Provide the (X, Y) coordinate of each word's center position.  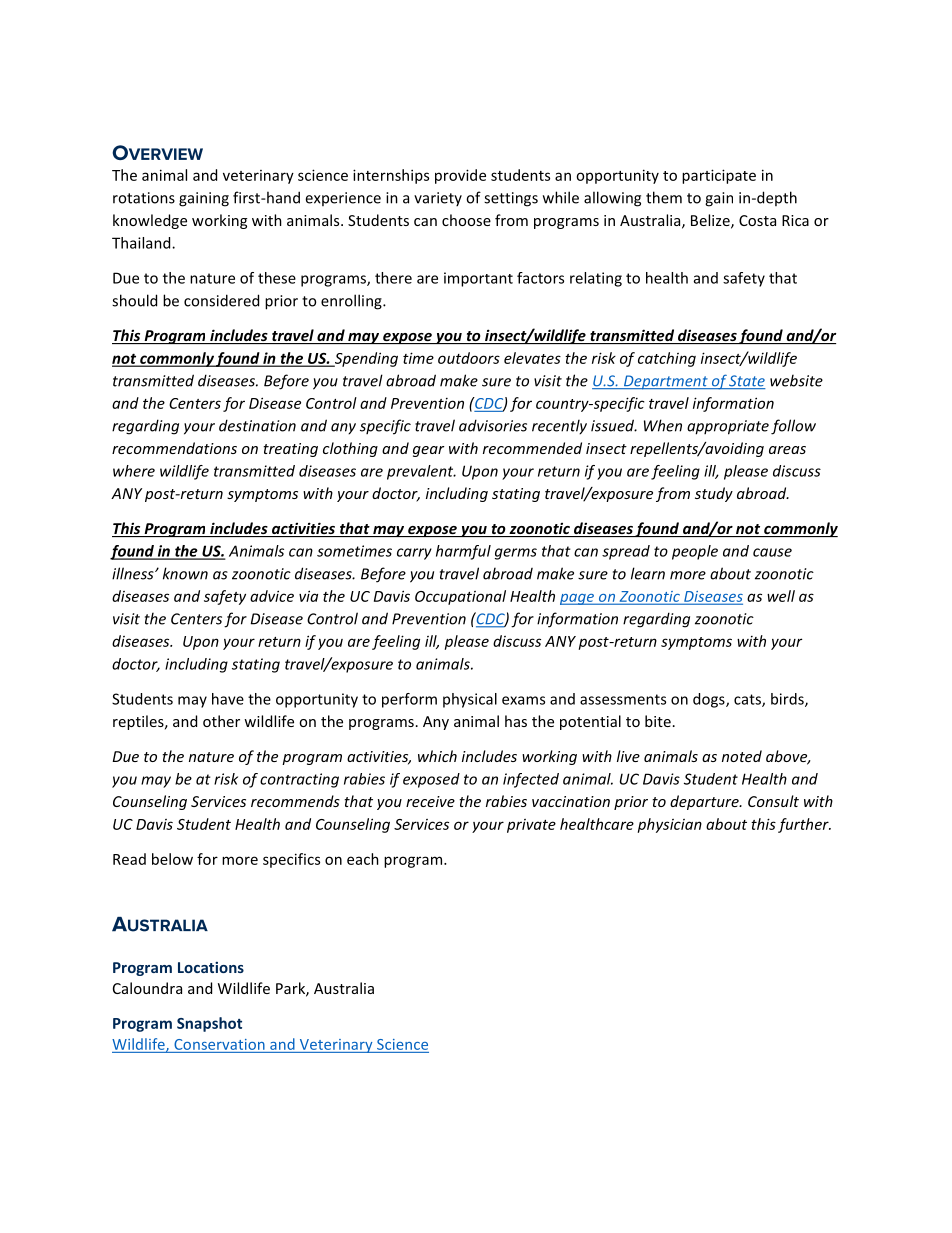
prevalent (421, 472)
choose (466, 220)
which (437, 756)
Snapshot (209, 1024)
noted (742, 756)
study (714, 494)
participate (719, 176)
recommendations (174, 448)
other (221, 721)
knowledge (150, 221)
